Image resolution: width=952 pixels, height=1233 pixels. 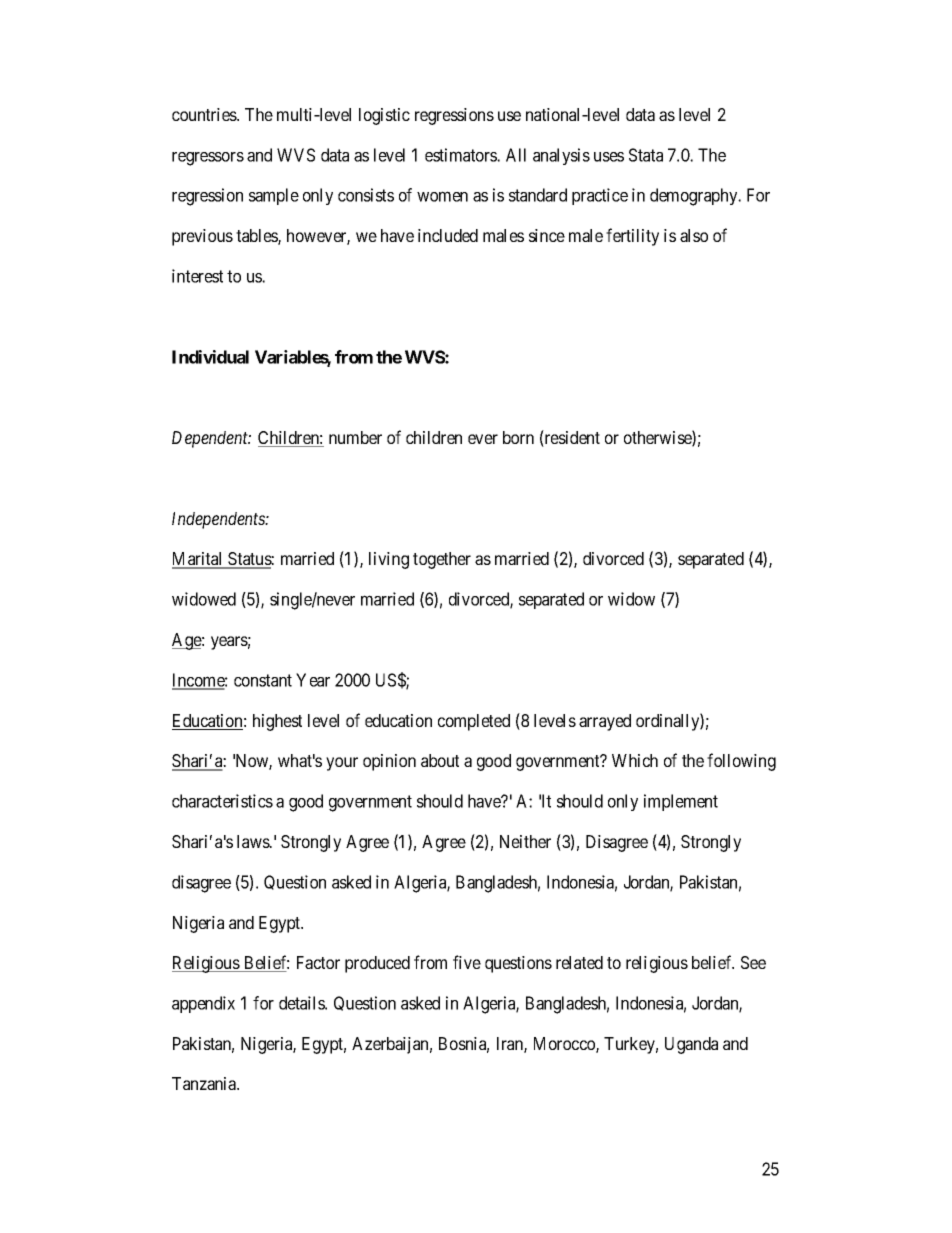 What do you see at coordinates (467, 962) in the page?
I see `five` at bounding box center [467, 962].
